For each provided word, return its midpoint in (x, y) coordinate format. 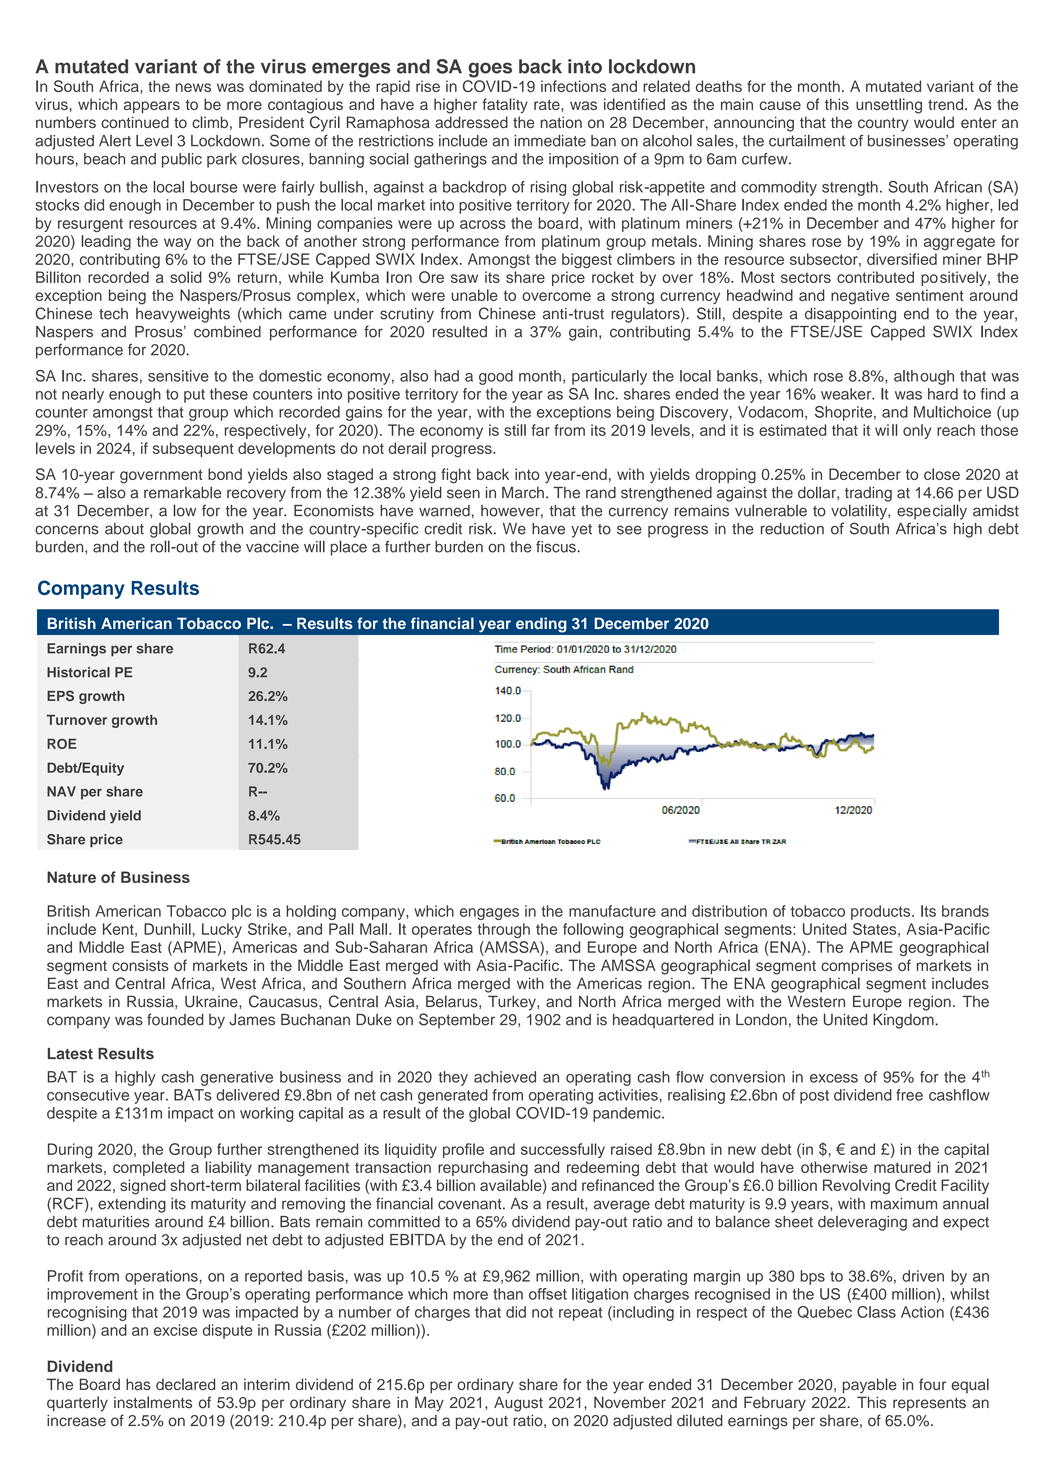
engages (489, 914)
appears (152, 107)
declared (185, 1384)
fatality (505, 106)
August (518, 1404)
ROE (62, 743)
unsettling (889, 106)
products (882, 912)
